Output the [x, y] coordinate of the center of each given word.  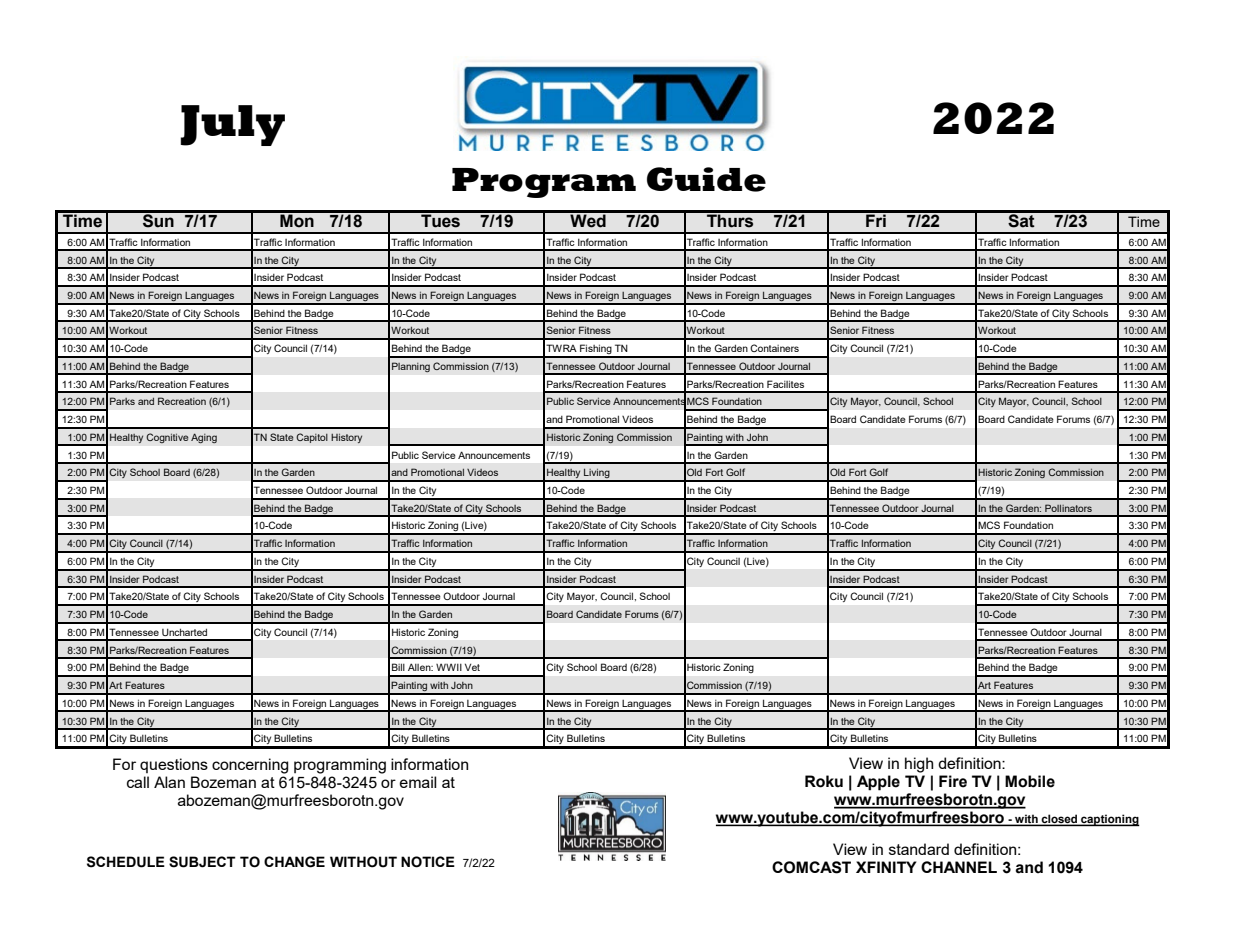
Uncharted [184, 632]
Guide [706, 179]
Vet [472, 667]
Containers [774, 348]
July [232, 125]
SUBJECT [202, 862]
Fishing [596, 350]
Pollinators [1068, 508]
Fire [953, 781]
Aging [204, 438]
